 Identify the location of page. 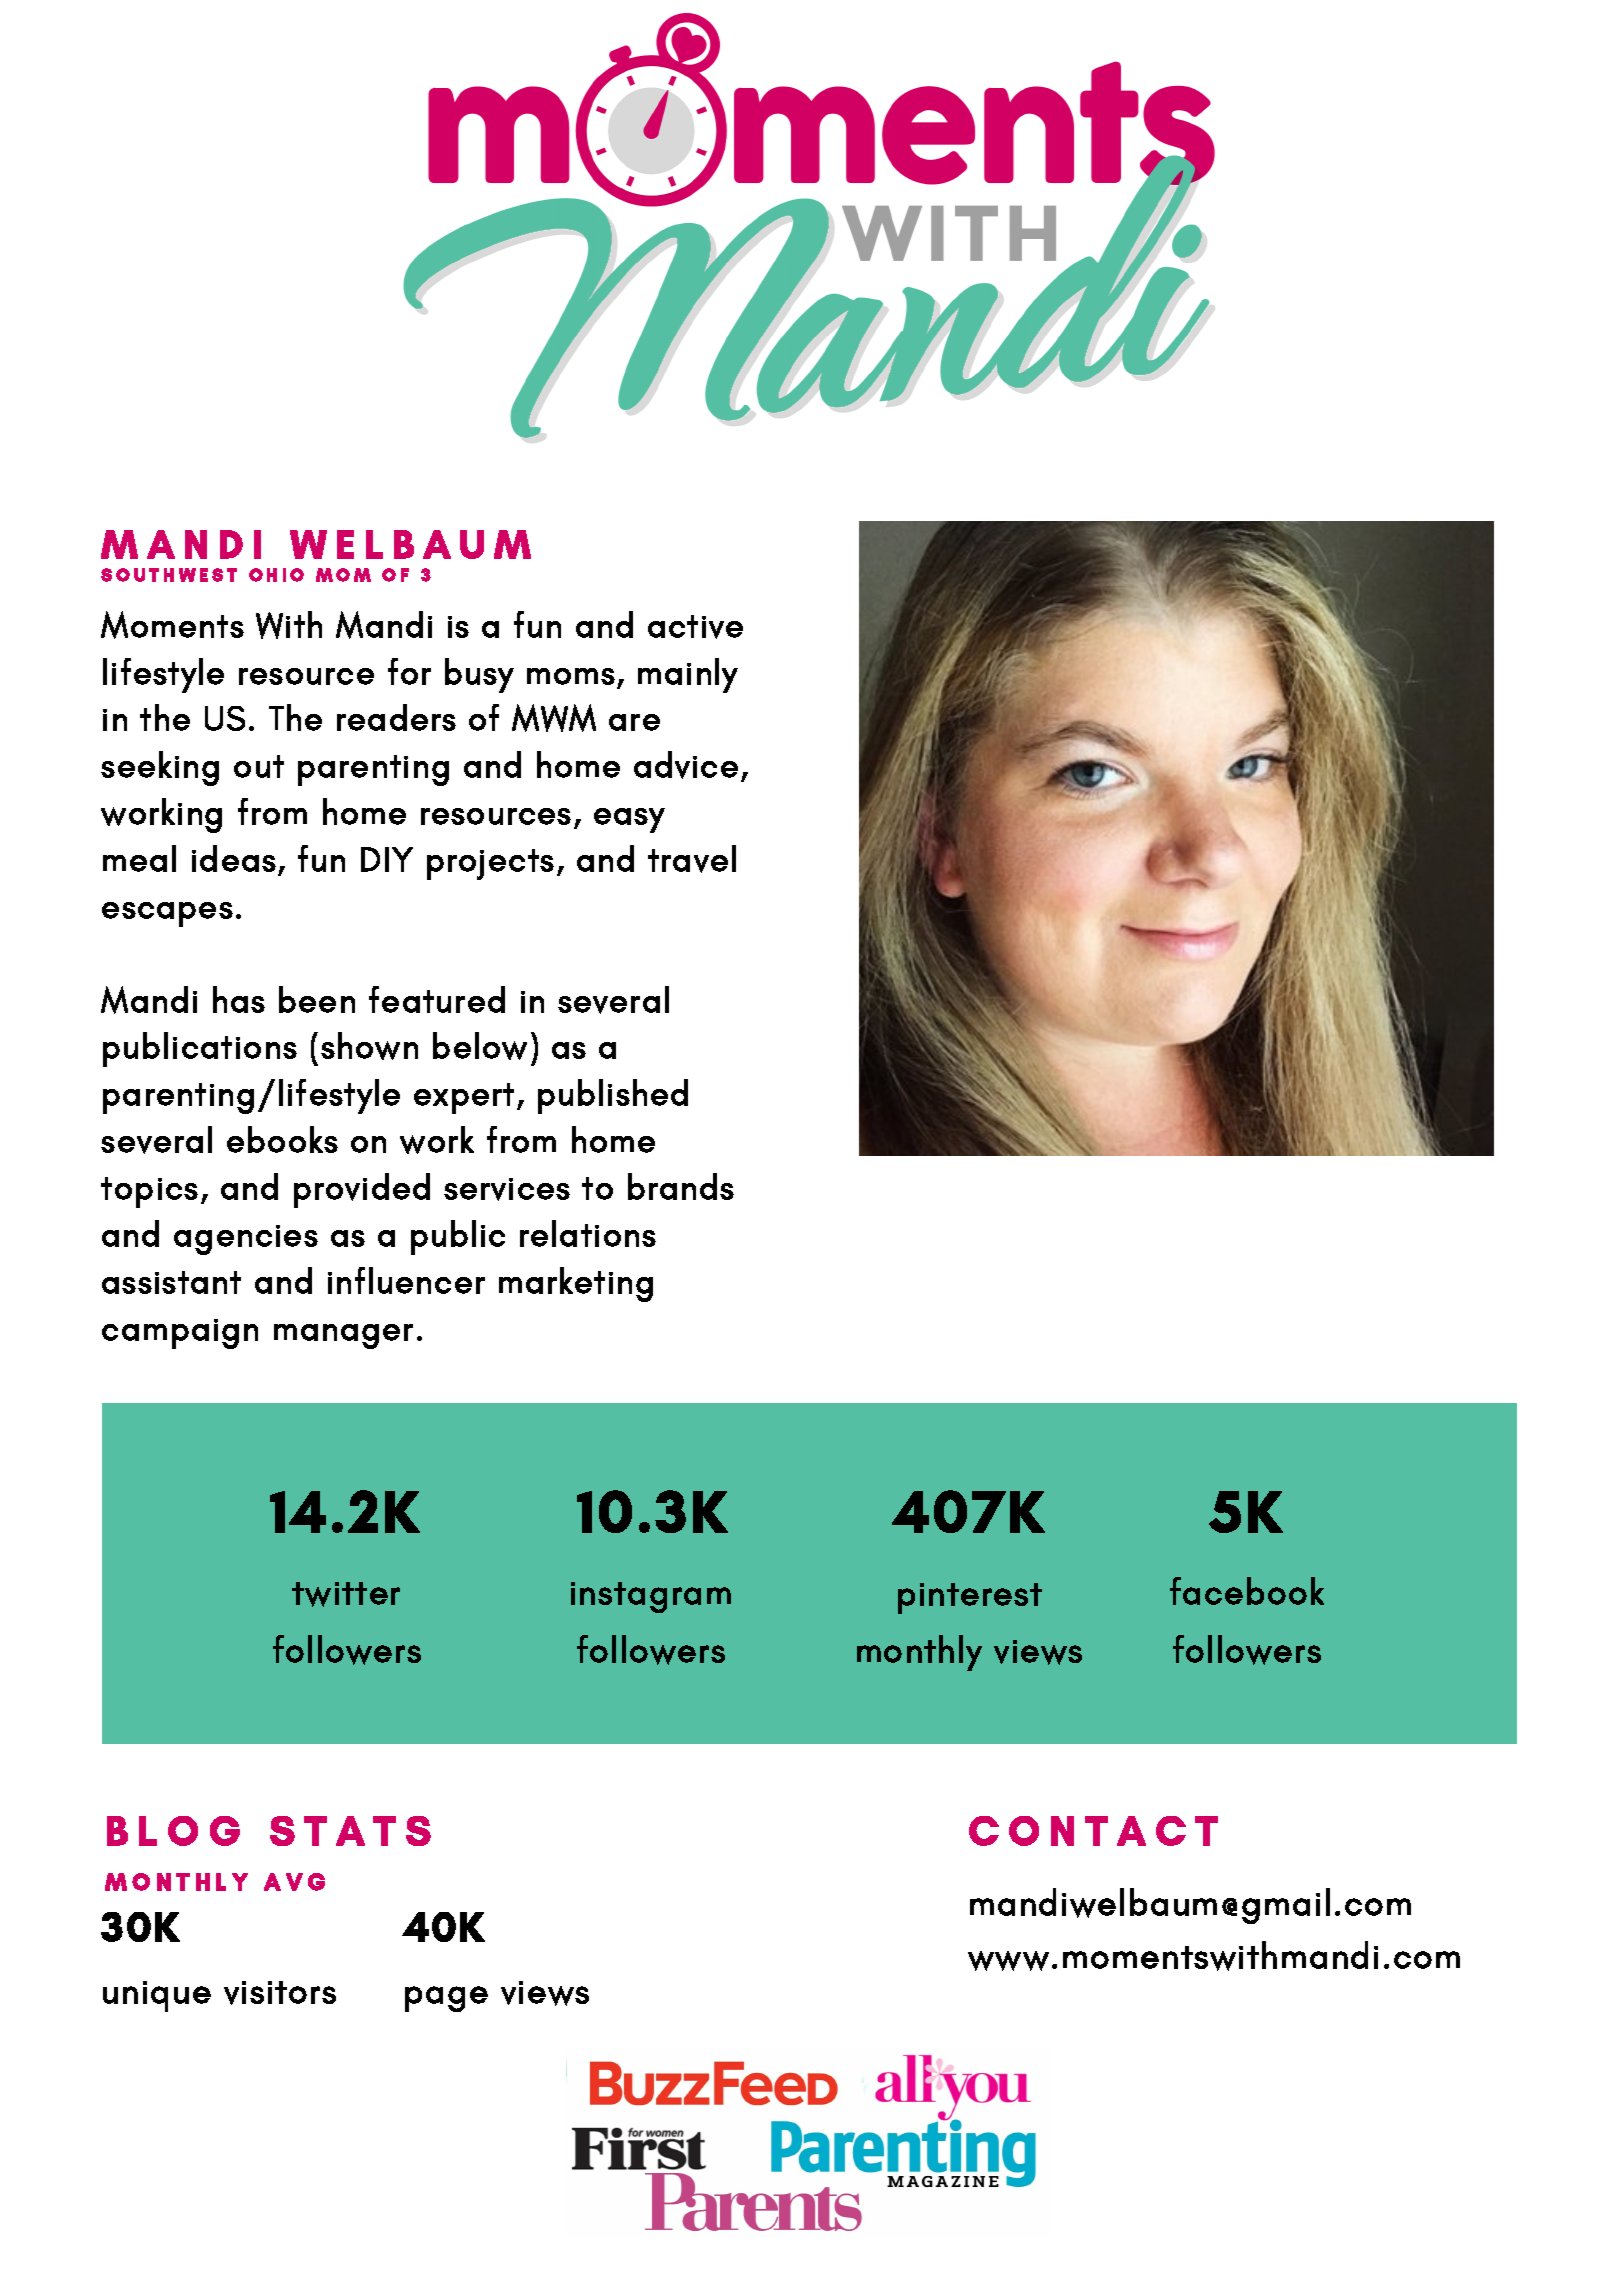
(446, 1999).
